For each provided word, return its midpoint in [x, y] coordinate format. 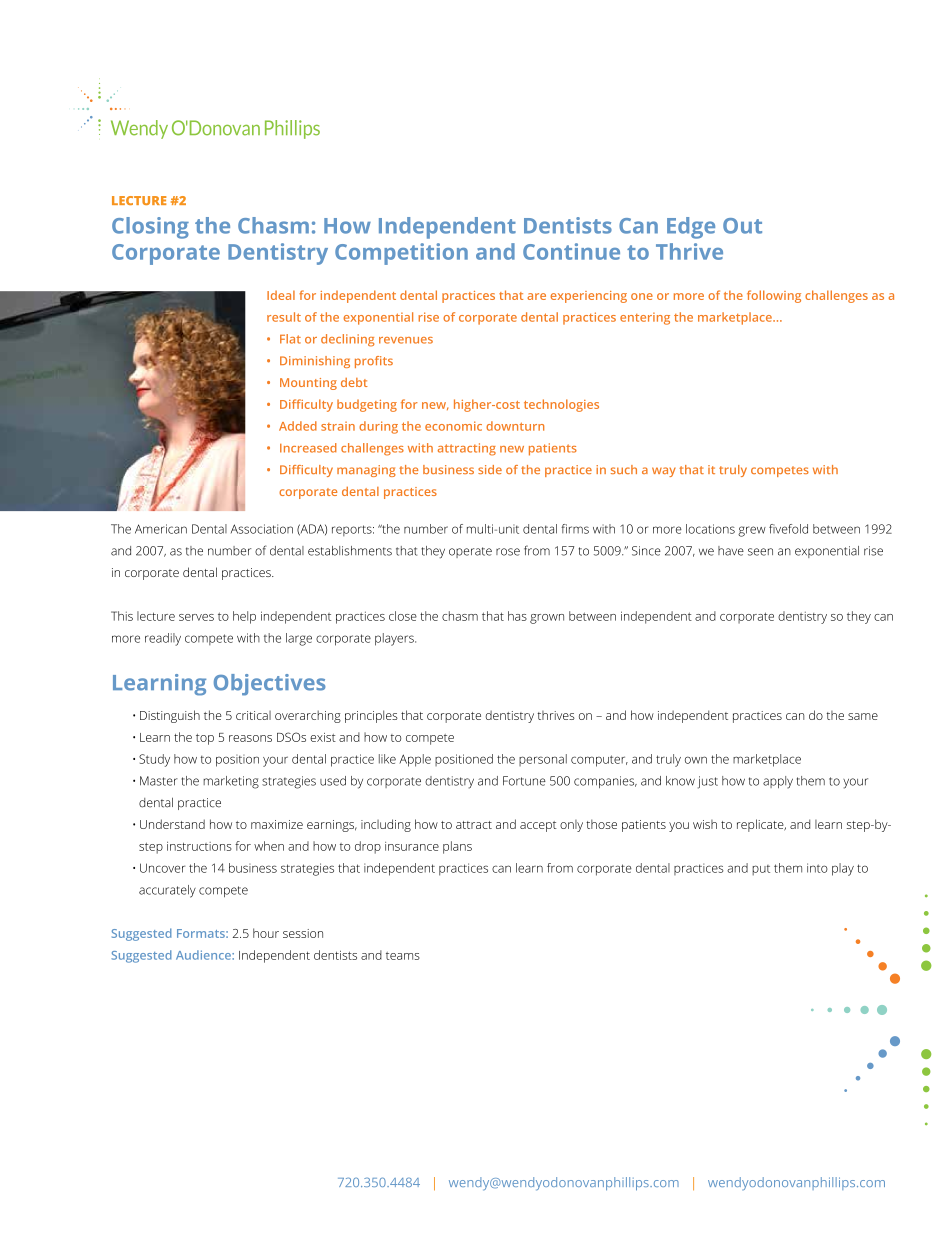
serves [196, 617]
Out [742, 226]
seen [760, 552]
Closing [150, 228]
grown [547, 619]
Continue [571, 251]
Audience [204, 955]
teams [403, 956]
